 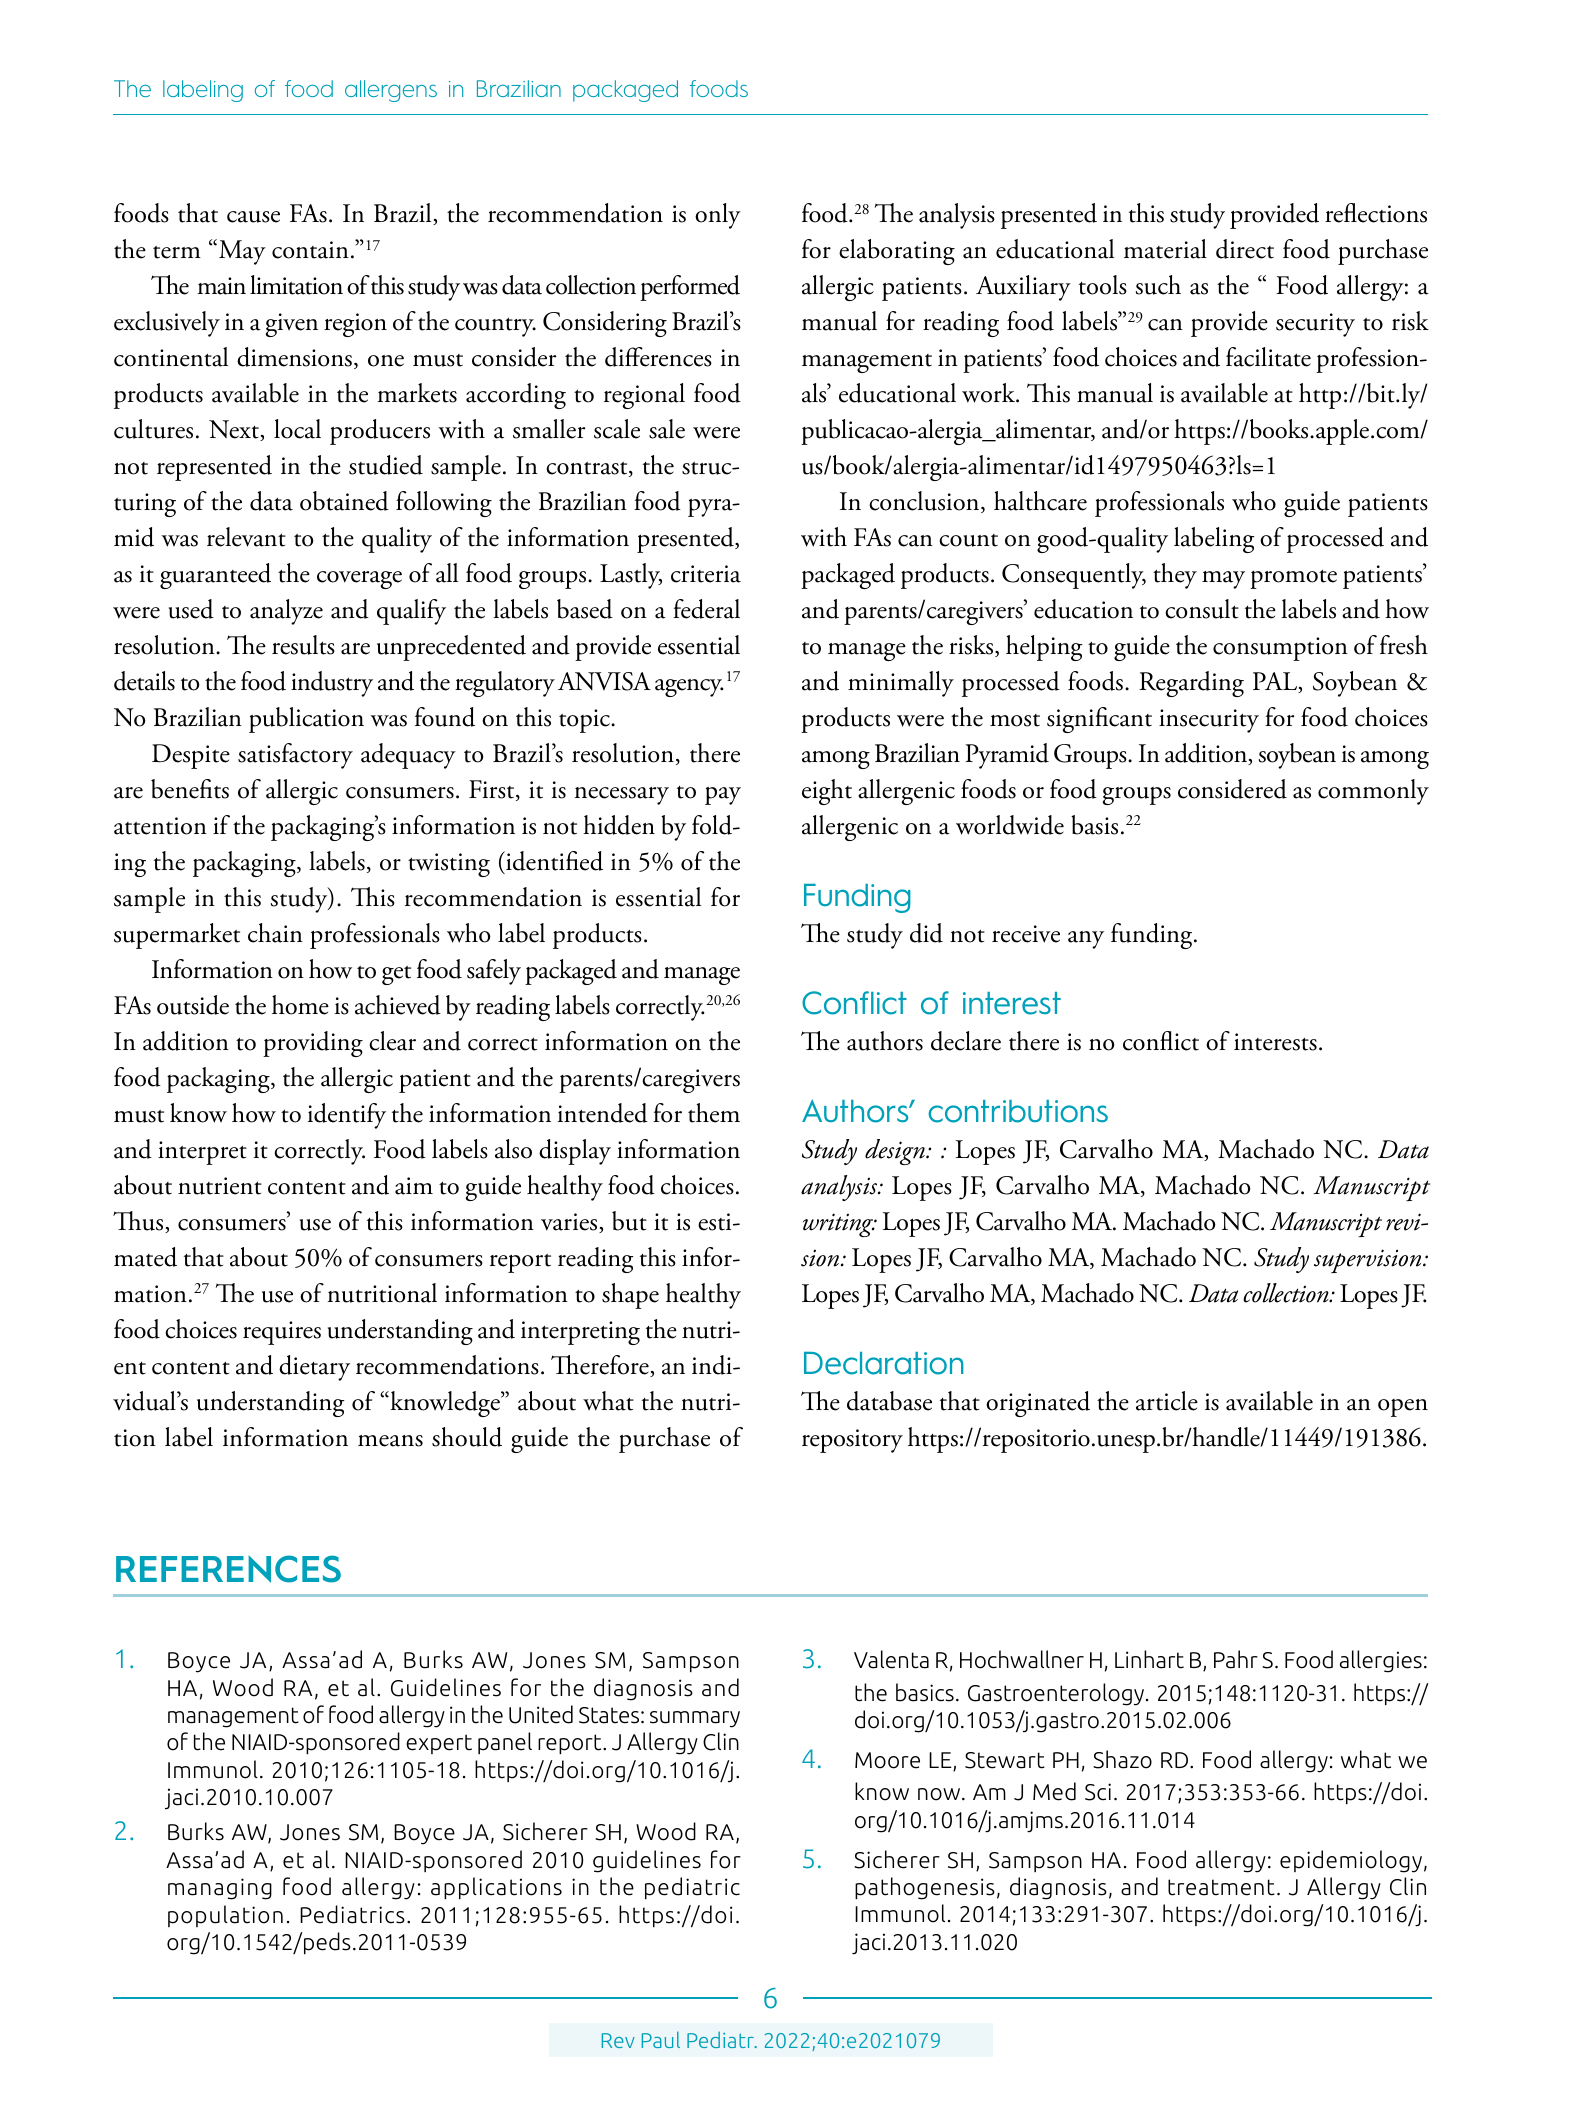 What do you see at coordinates (1221, 1887) in the screenshot?
I see `treatment` at bounding box center [1221, 1887].
